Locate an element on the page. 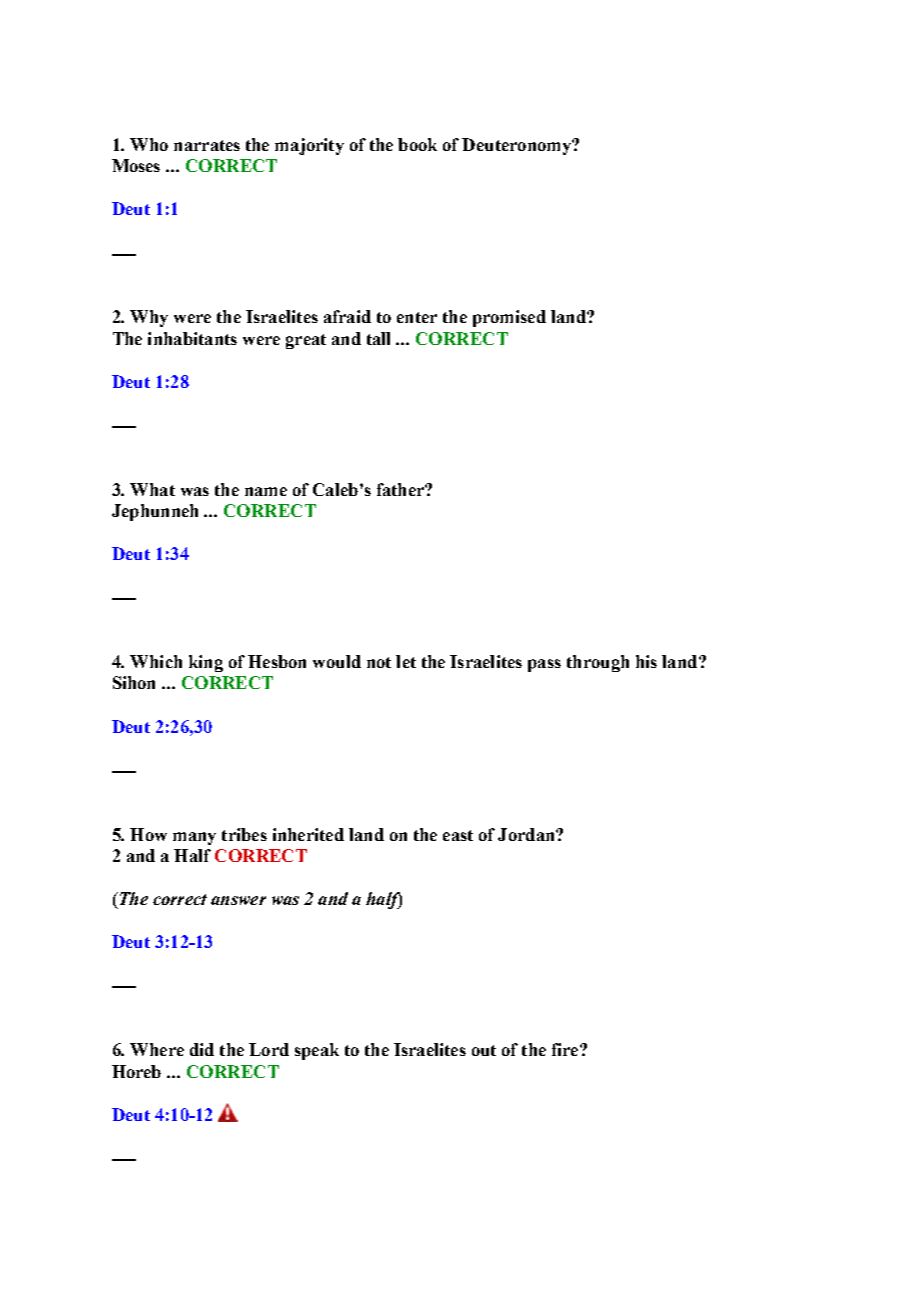 The image size is (924, 1308). Jordan is located at coordinates (527, 834).
